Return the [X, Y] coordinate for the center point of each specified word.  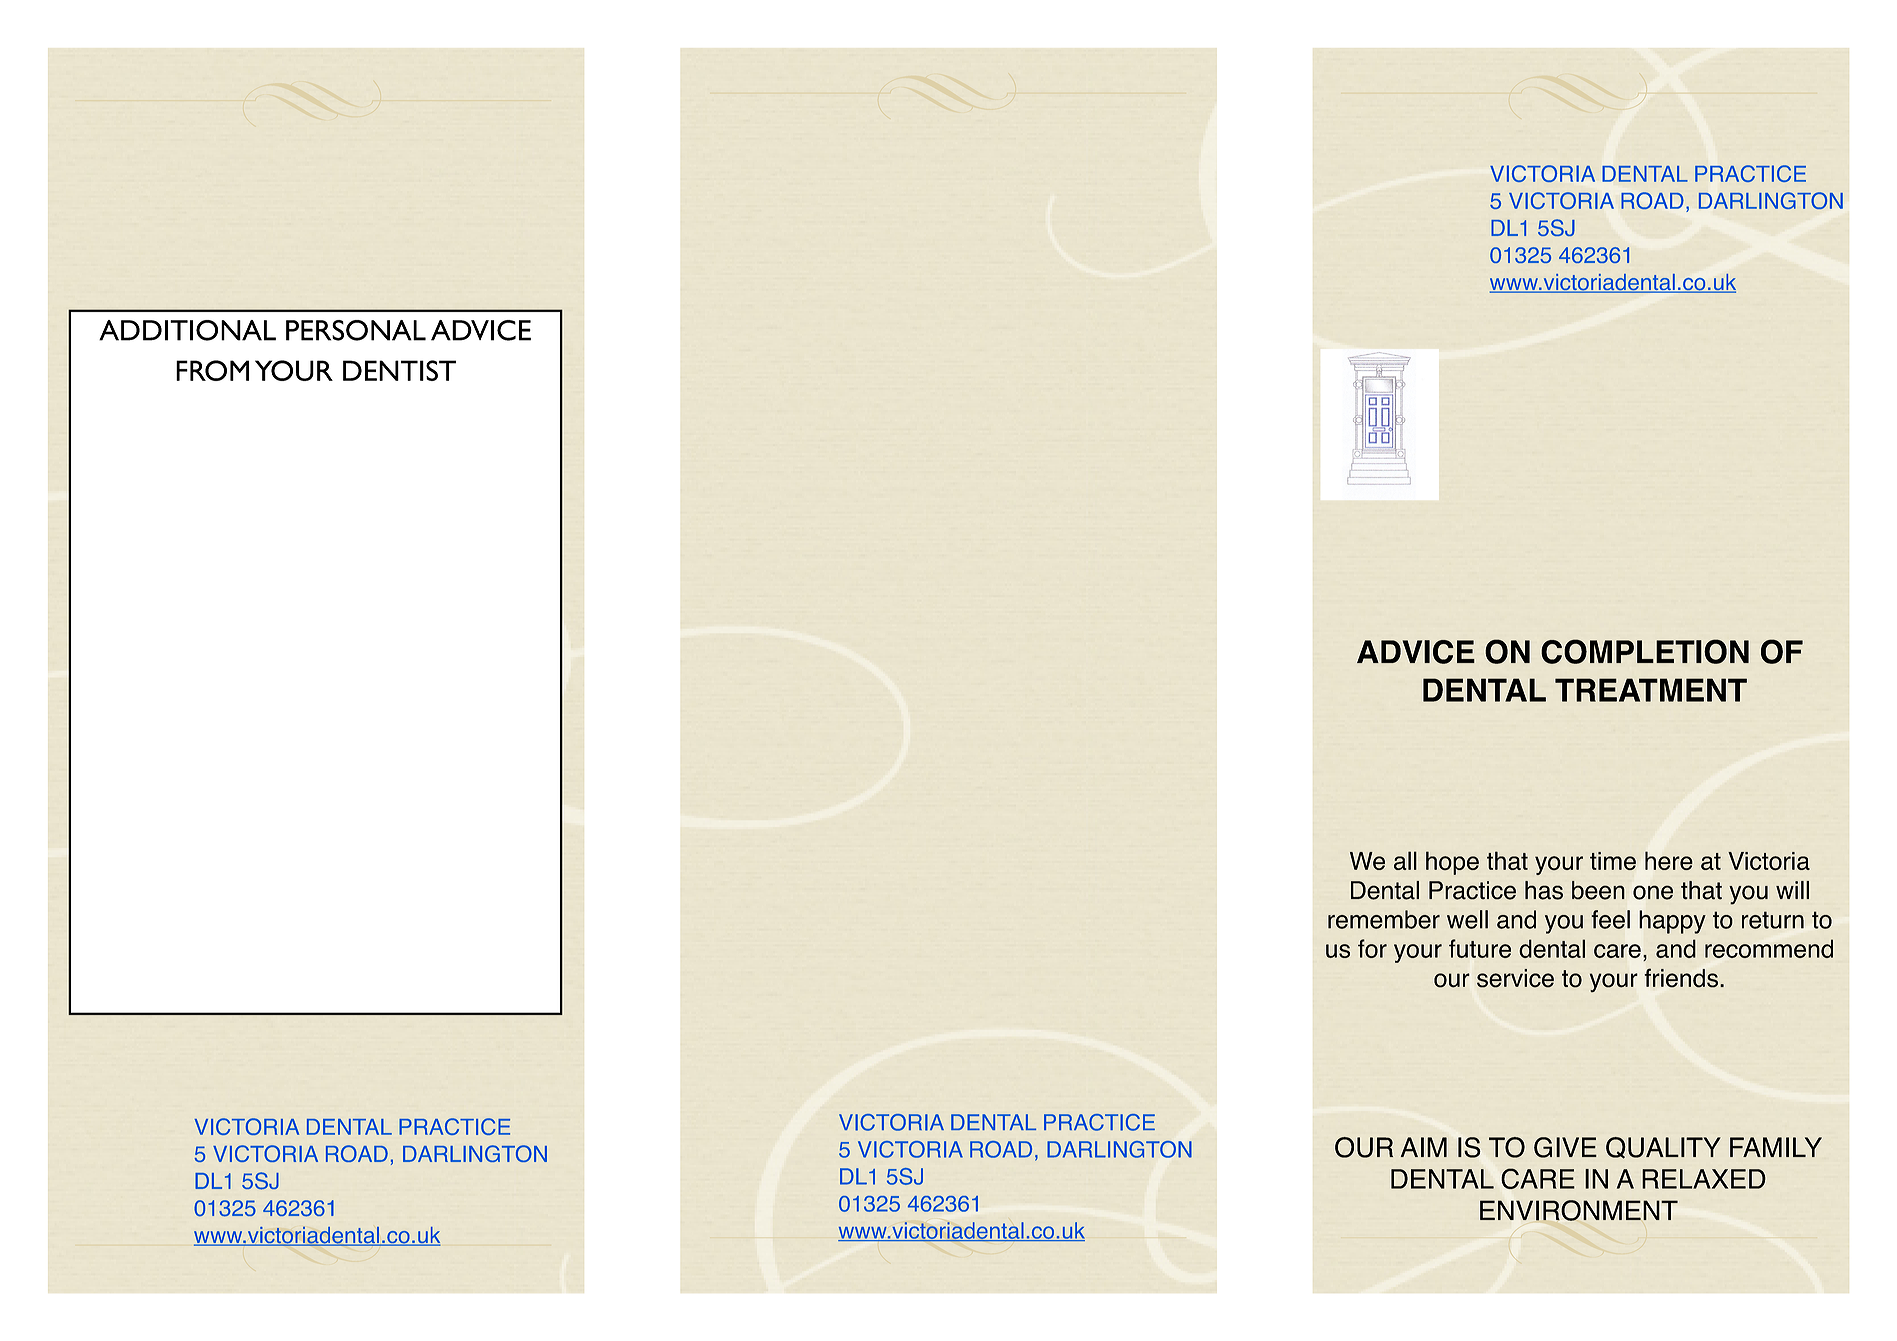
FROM [212, 370]
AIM [1424, 1147]
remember [1384, 919]
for [1372, 948]
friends [1681, 978]
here [1669, 860]
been [1598, 890]
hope [1452, 863]
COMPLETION [1645, 651]
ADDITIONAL [187, 330]
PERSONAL [356, 330]
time [1613, 861]
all [1405, 860]
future [1480, 948]
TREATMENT [1651, 690]
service [1515, 978]
